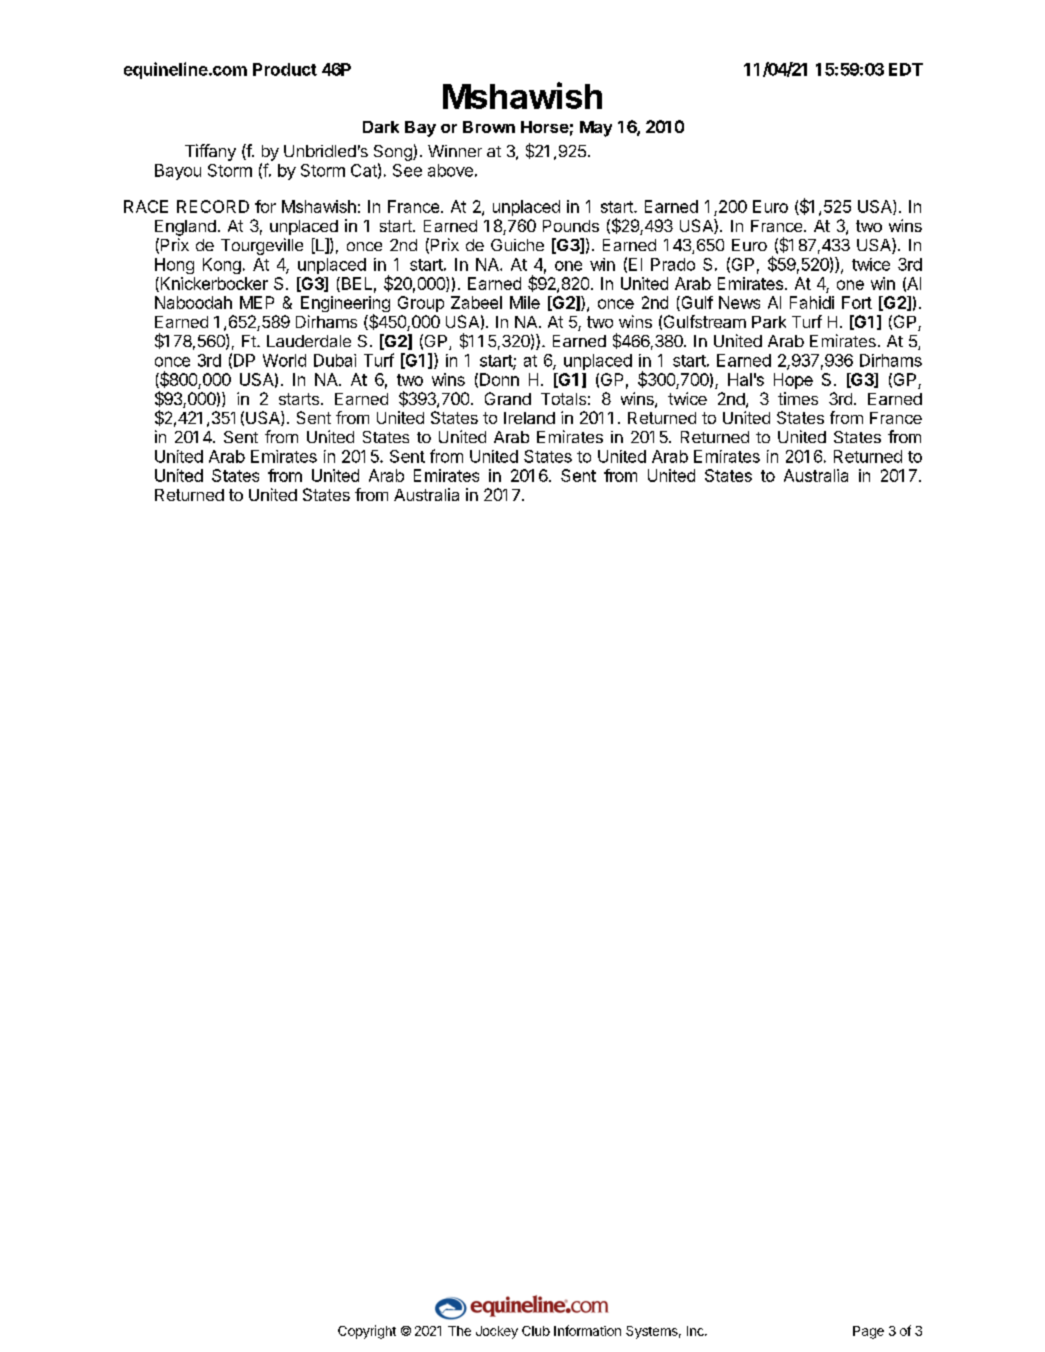 The width and height of the screenshot is (1045, 1352). What do you see at coordinates (367, 1332) in the screenshot?
I see `Copyright` at bounding box center [367, 1332].
